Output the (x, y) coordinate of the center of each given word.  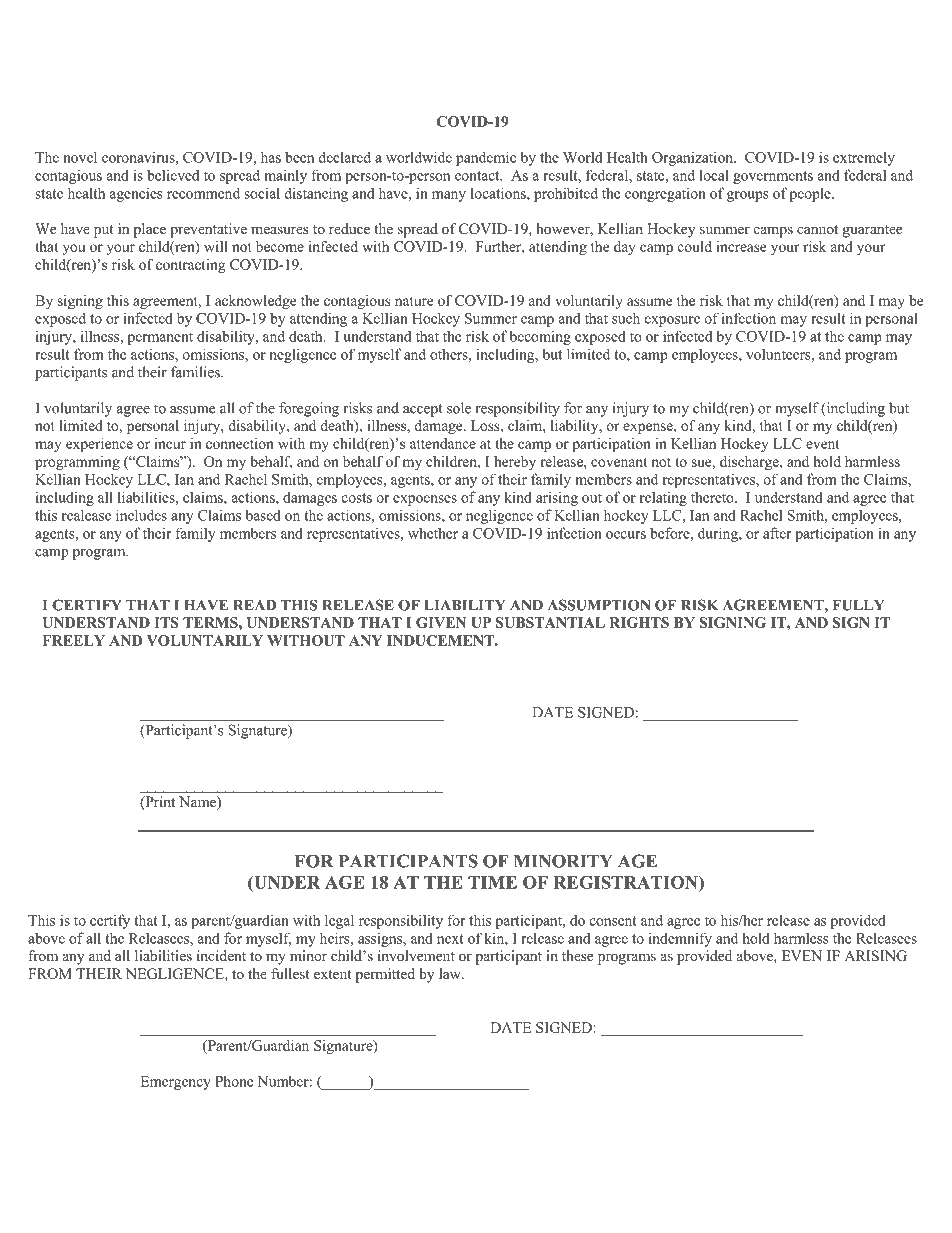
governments (773, 177)
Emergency (175, 1083)
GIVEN (441, 622)
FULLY (858, 605)
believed (173, 175)
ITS (166, 622)
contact (478, 176)
